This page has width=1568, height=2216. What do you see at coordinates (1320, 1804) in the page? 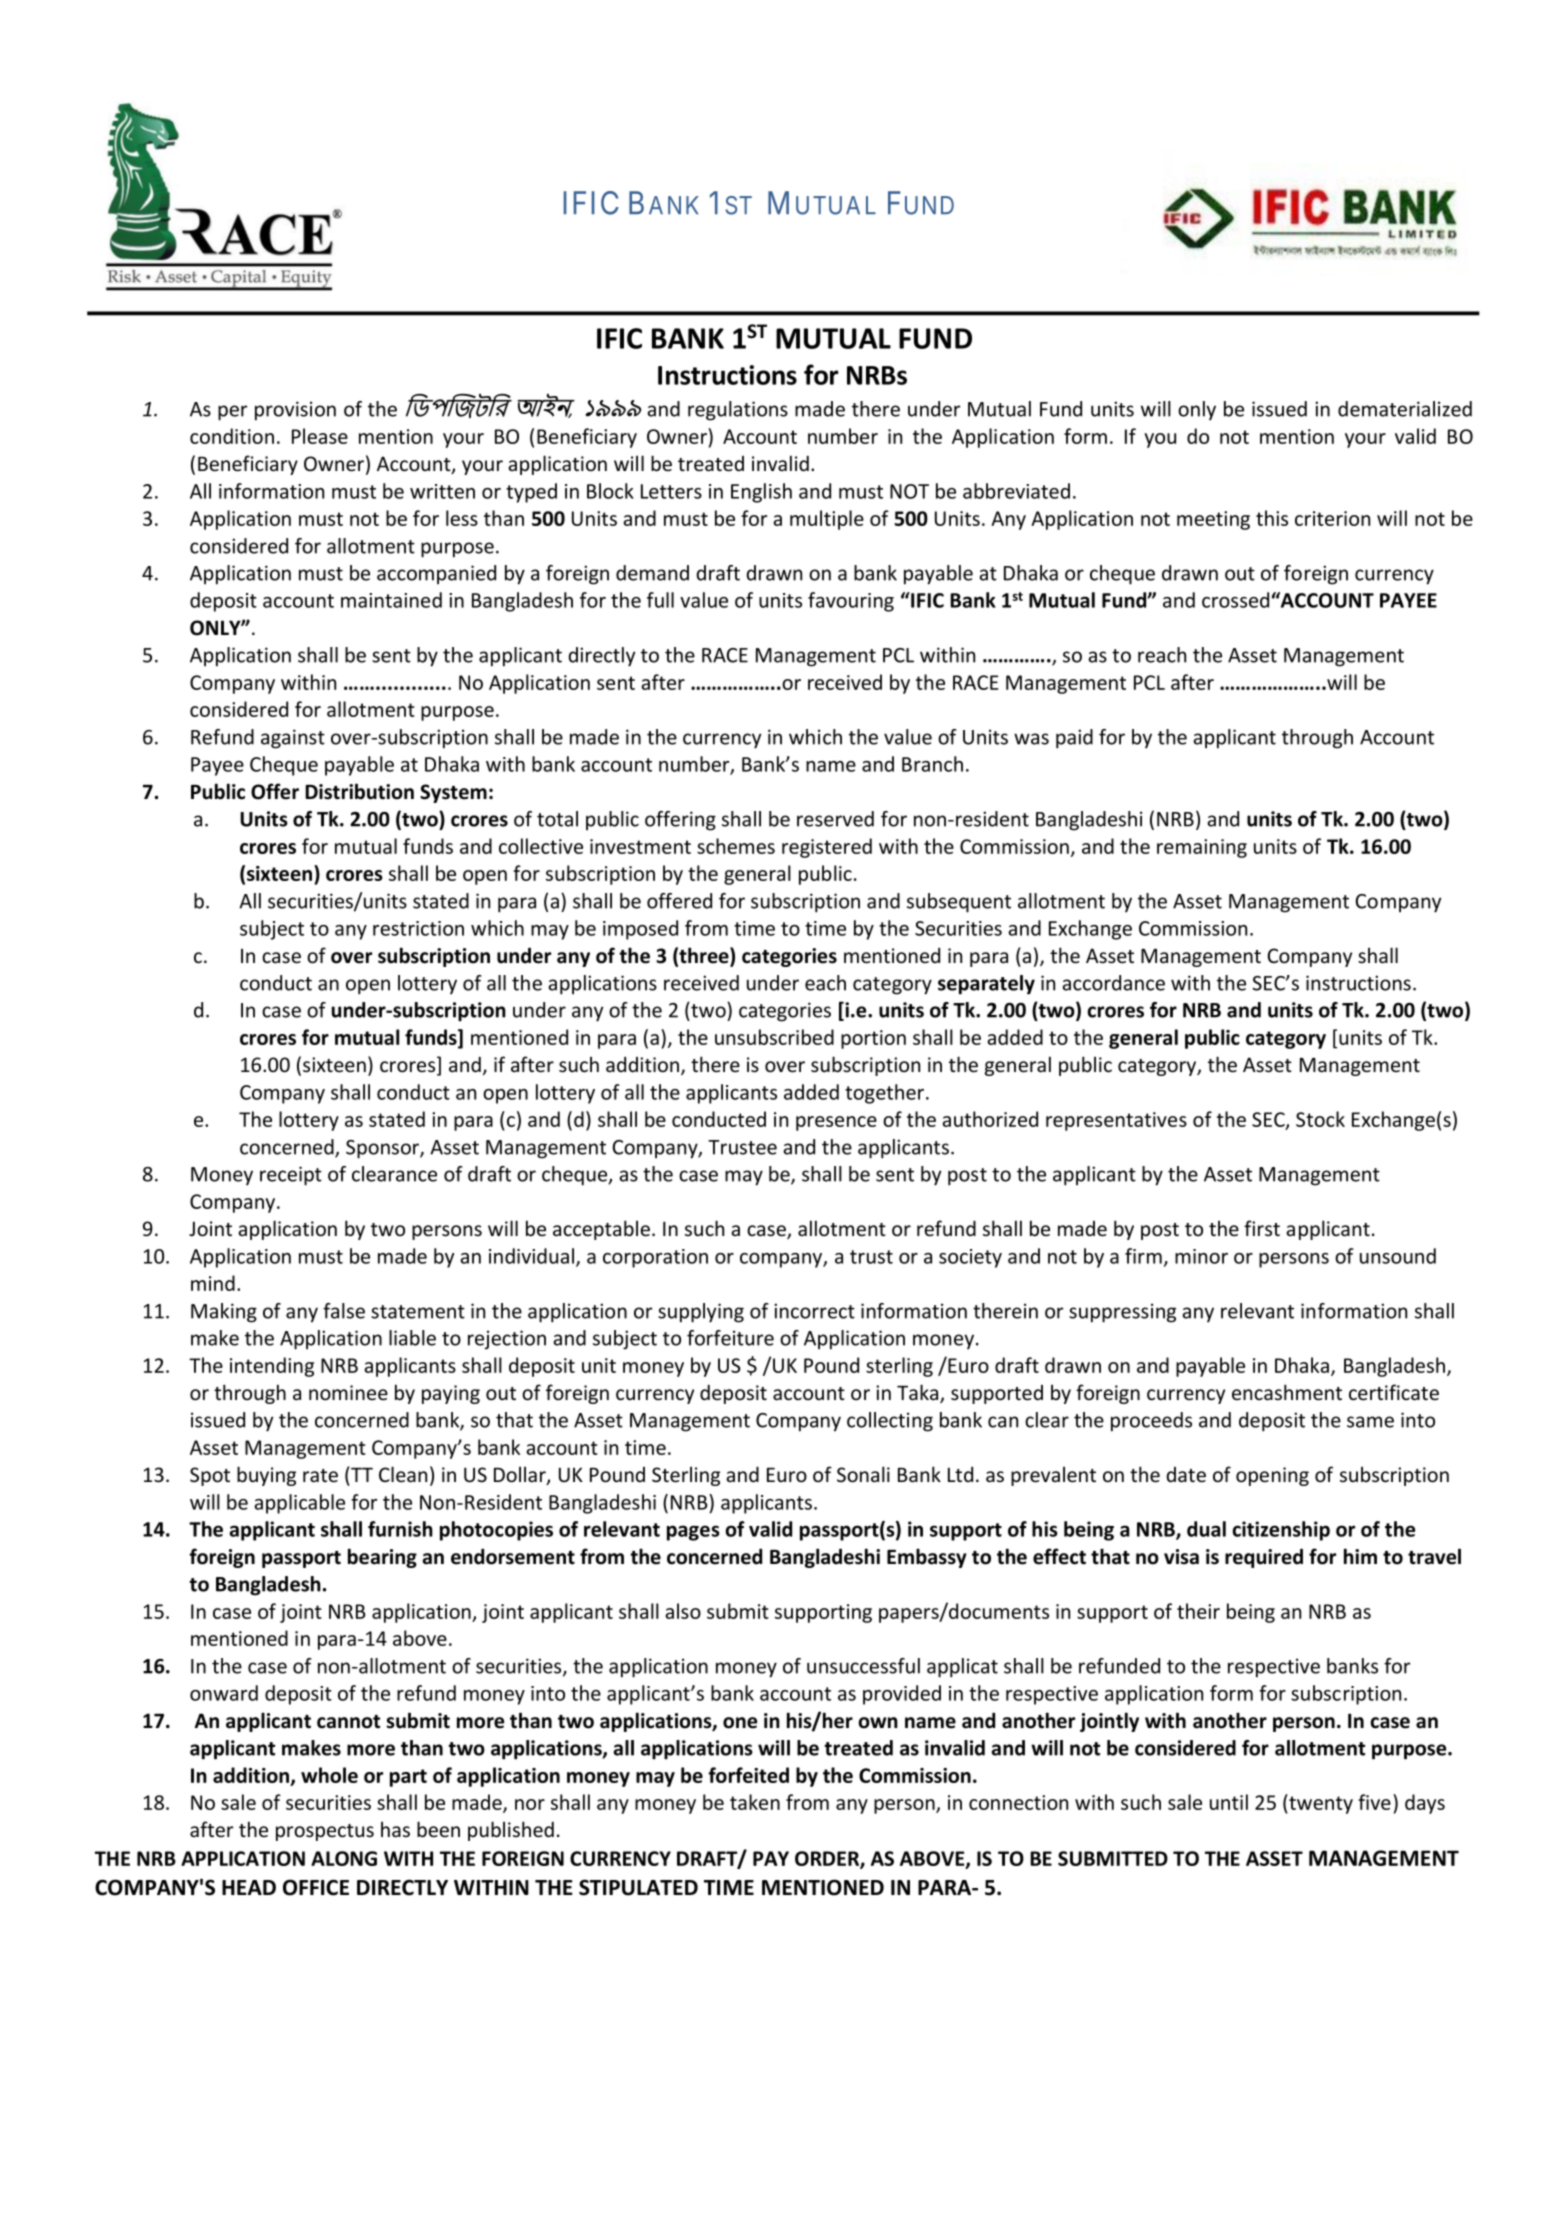
I see `twenty` at bounding box center [1320, 1804].
